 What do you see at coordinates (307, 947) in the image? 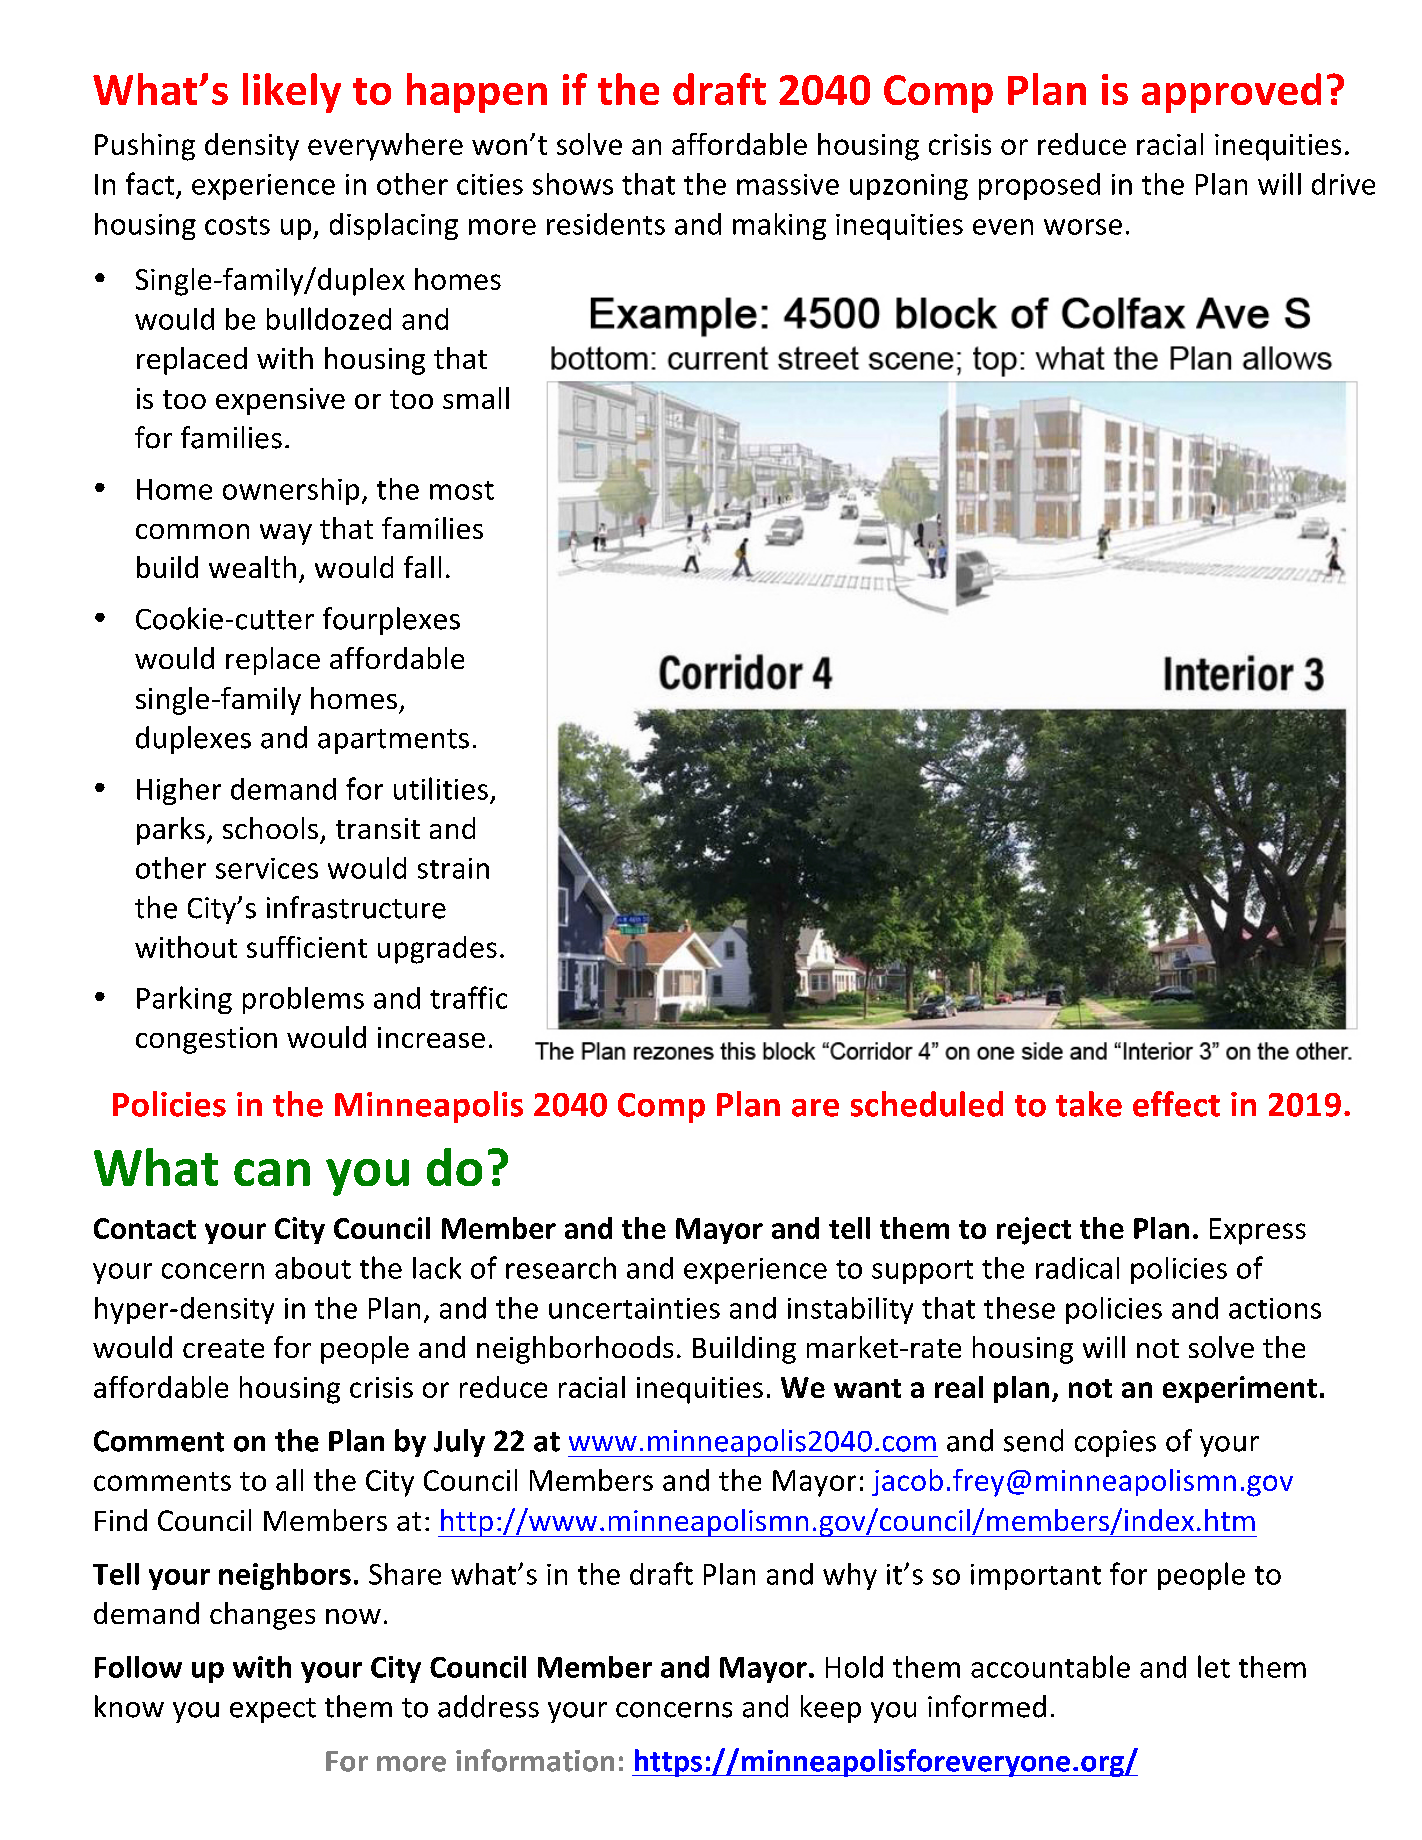
I see `sufficient` at bounding box center [307, 947].
